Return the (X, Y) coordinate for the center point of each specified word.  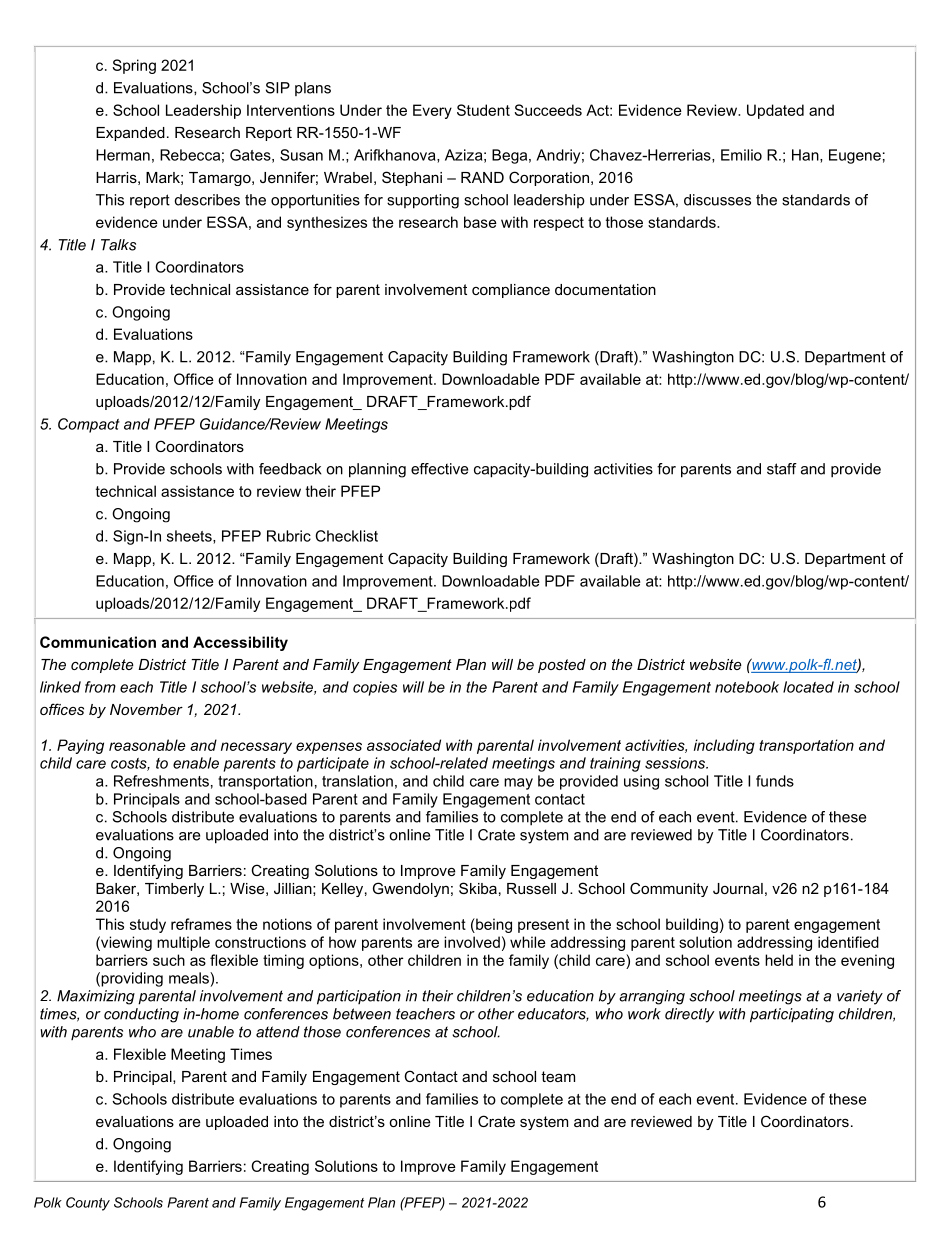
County (88, 1204)
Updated (775, 111)
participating (792, 1015)
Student (483, 110)
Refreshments (161, 781)
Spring (134, 66)
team (558, 1076)
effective (439, 469)
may (518, 784)
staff (782, 469)
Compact (89, 425)
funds (775, 781)
